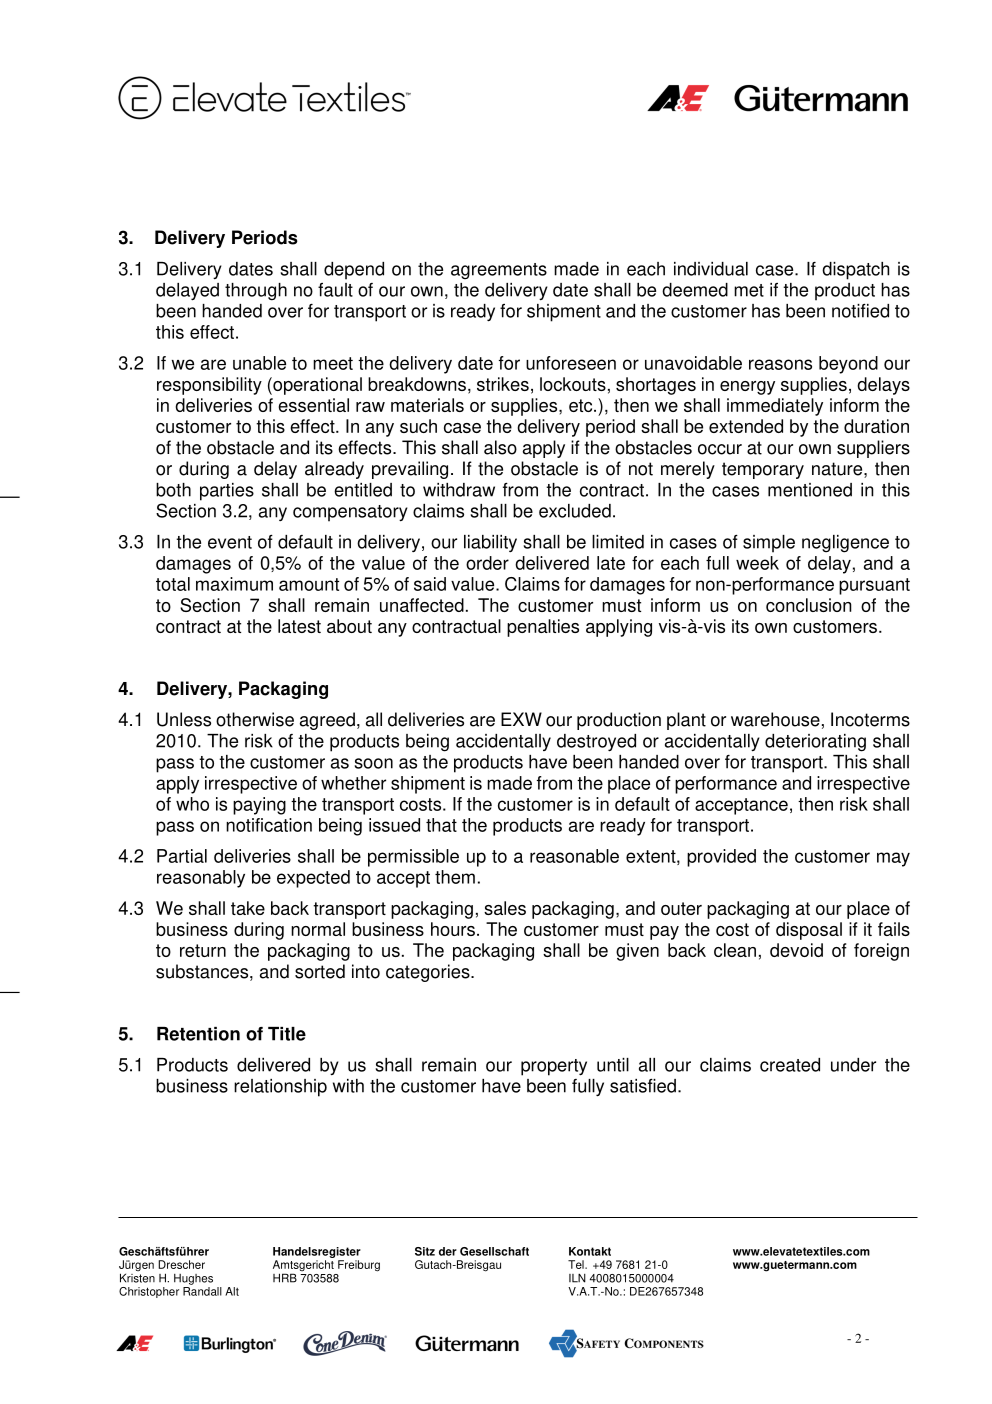 This document has width=992, height=1404. Describe the element at coordinates (815, 743) in the document. I see `deteriorating` at that location.
